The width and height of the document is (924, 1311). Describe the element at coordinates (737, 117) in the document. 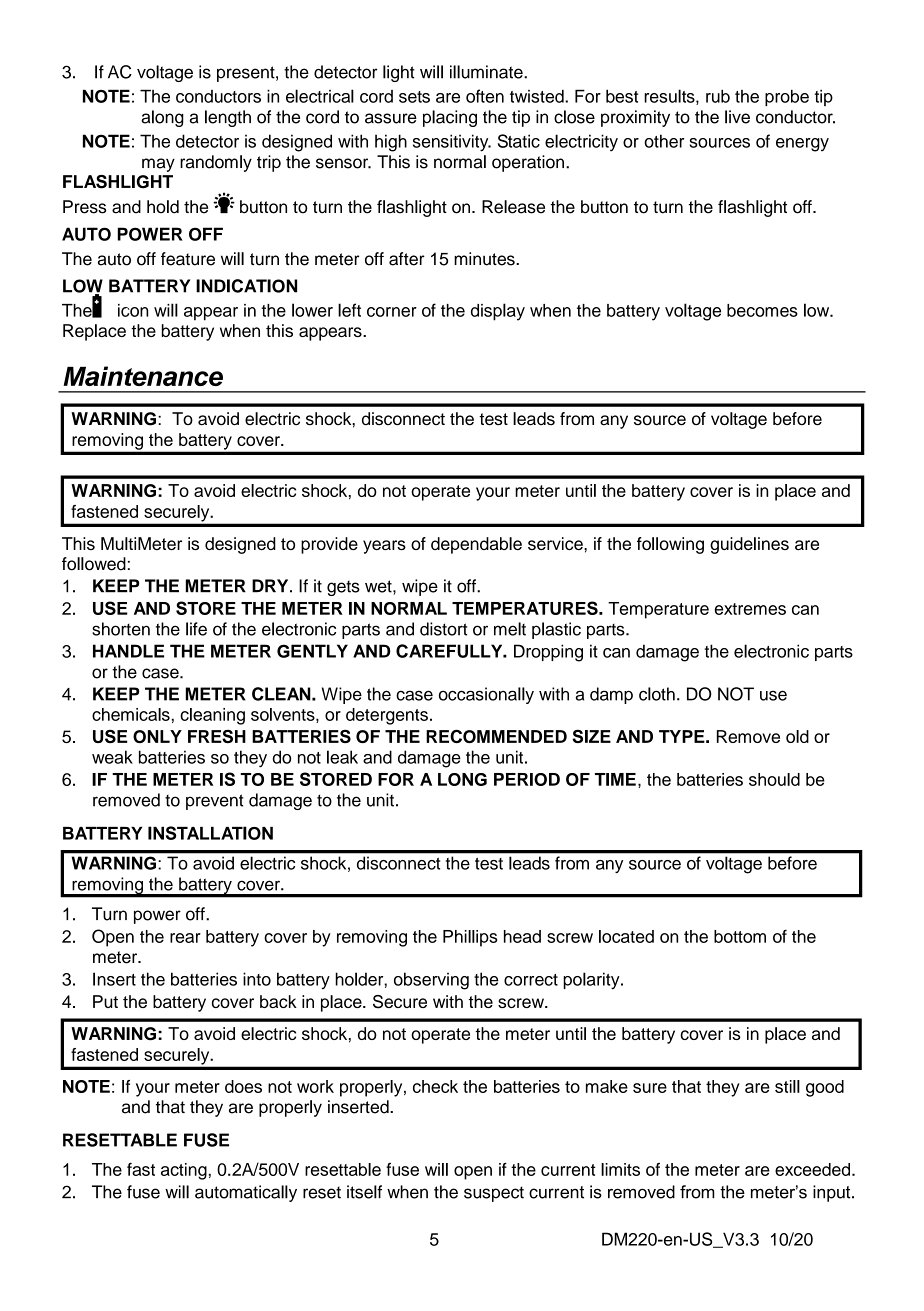

I see `live` at that location.
